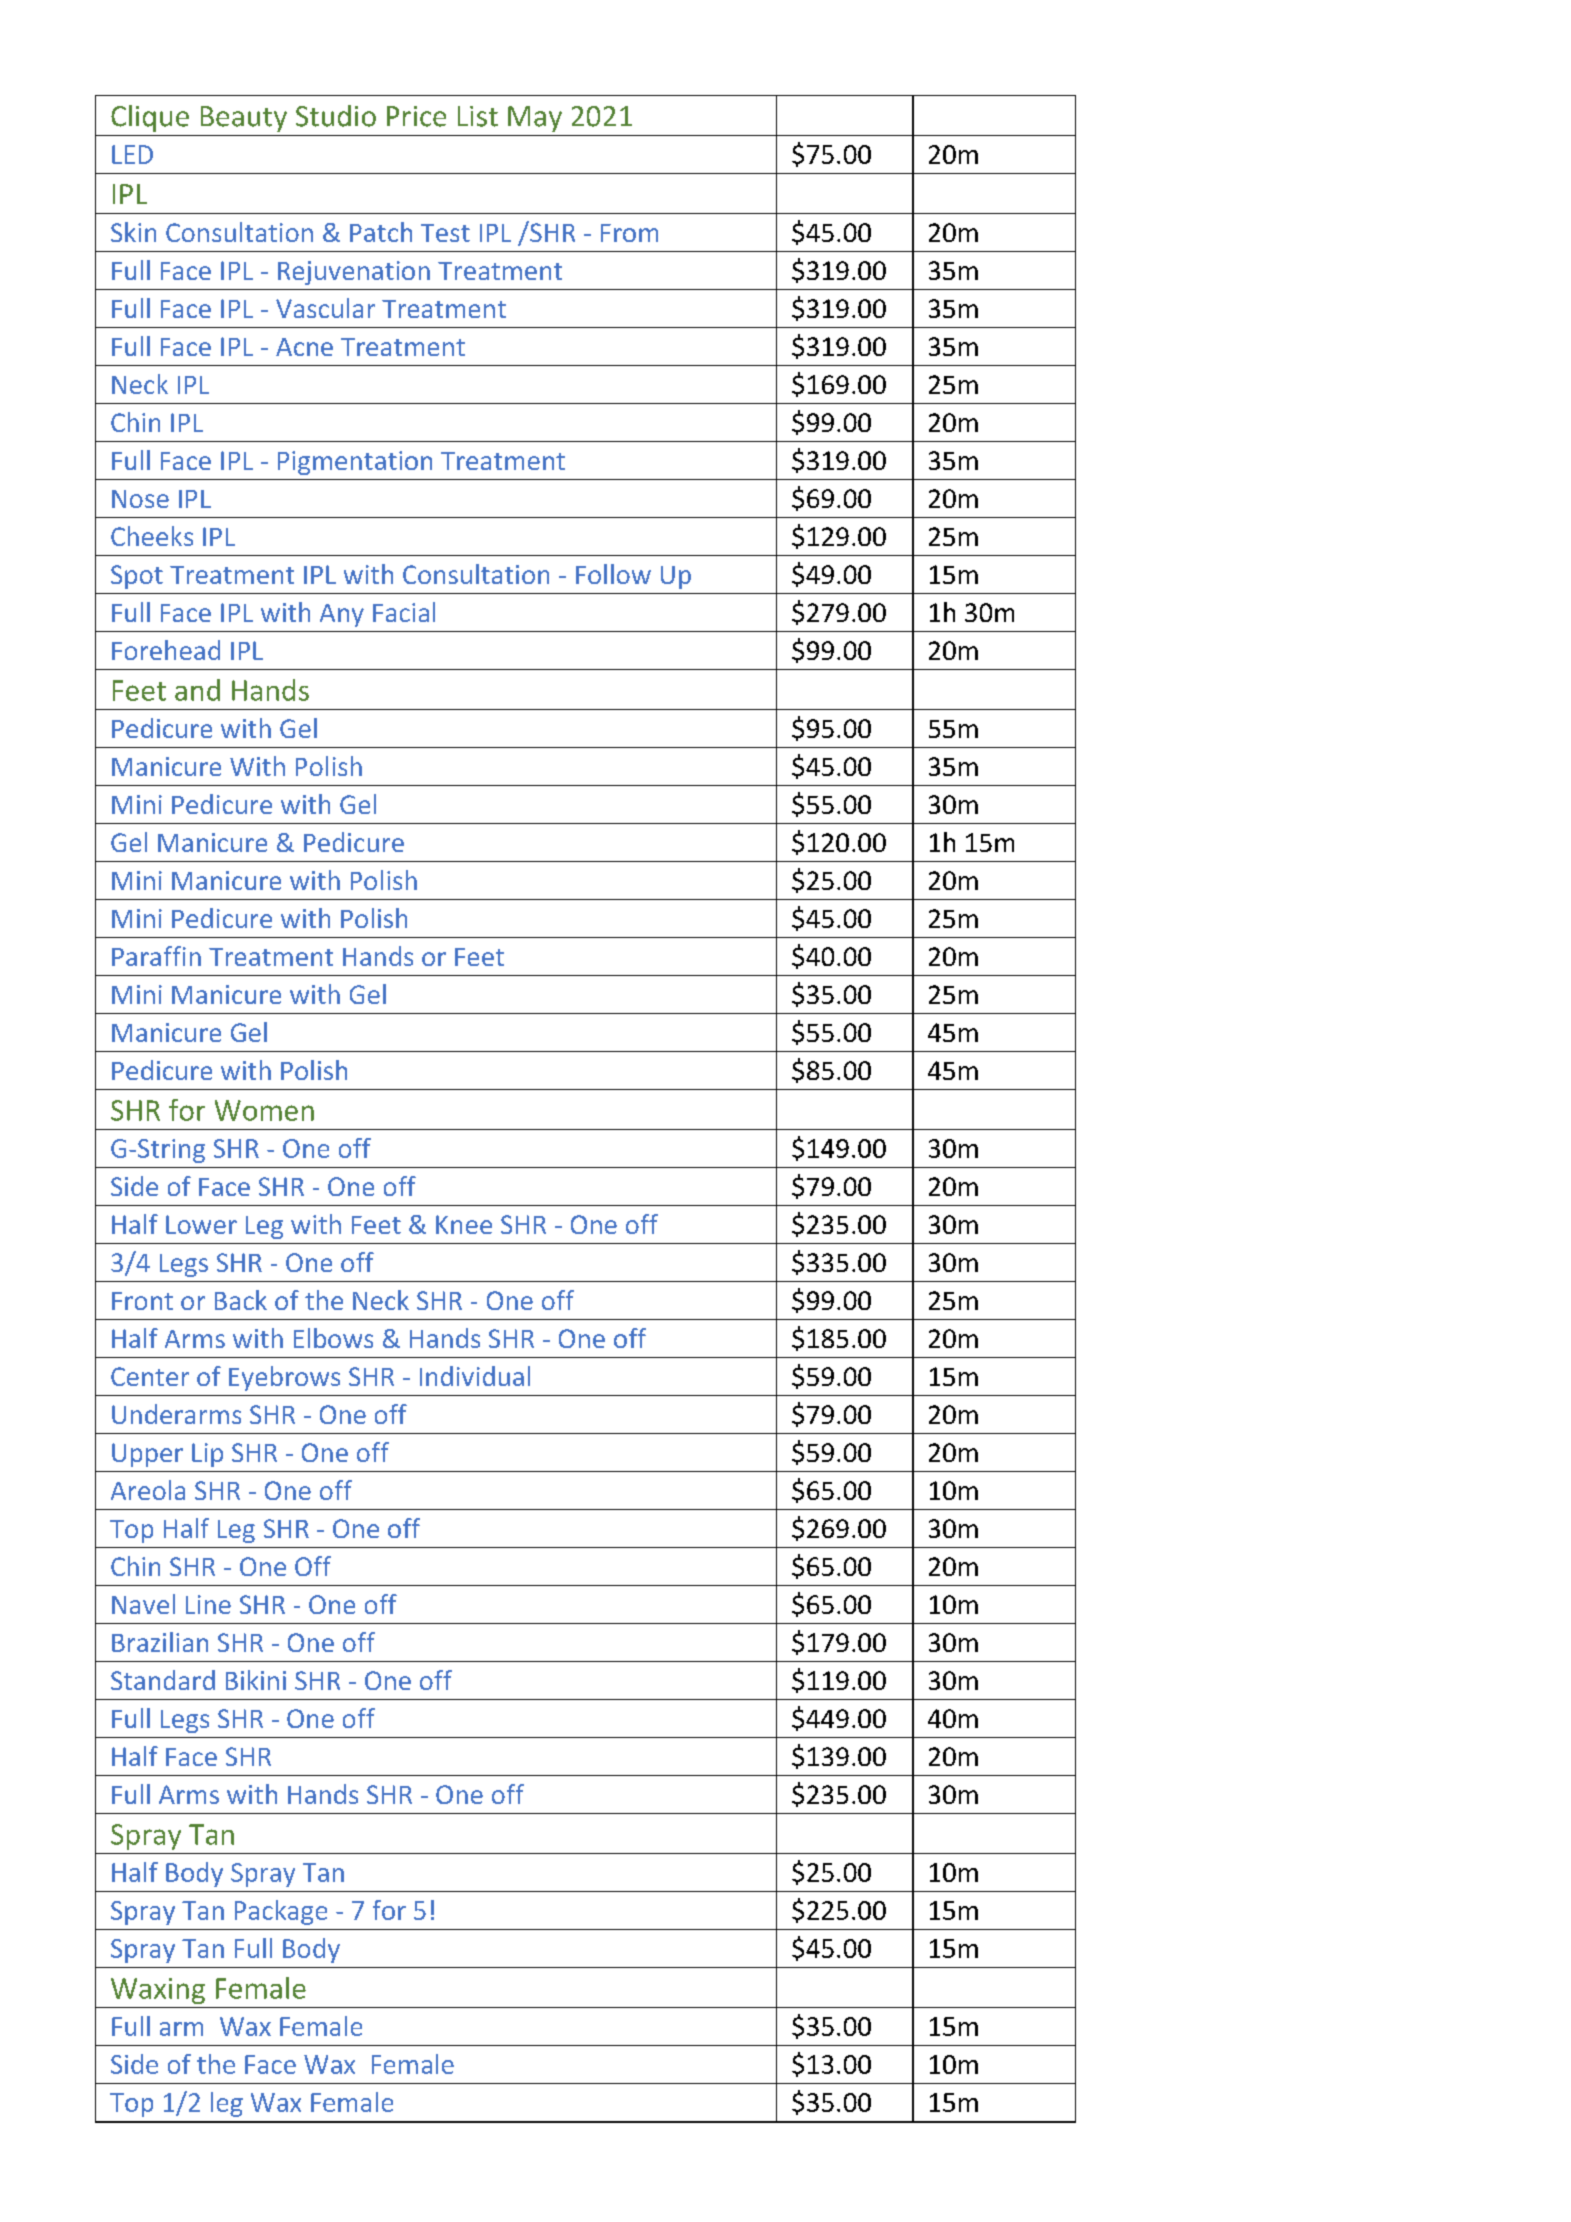 The width and height of the screenshot is (1571, 2222). I want to click on Follow, so click(613, 574).
